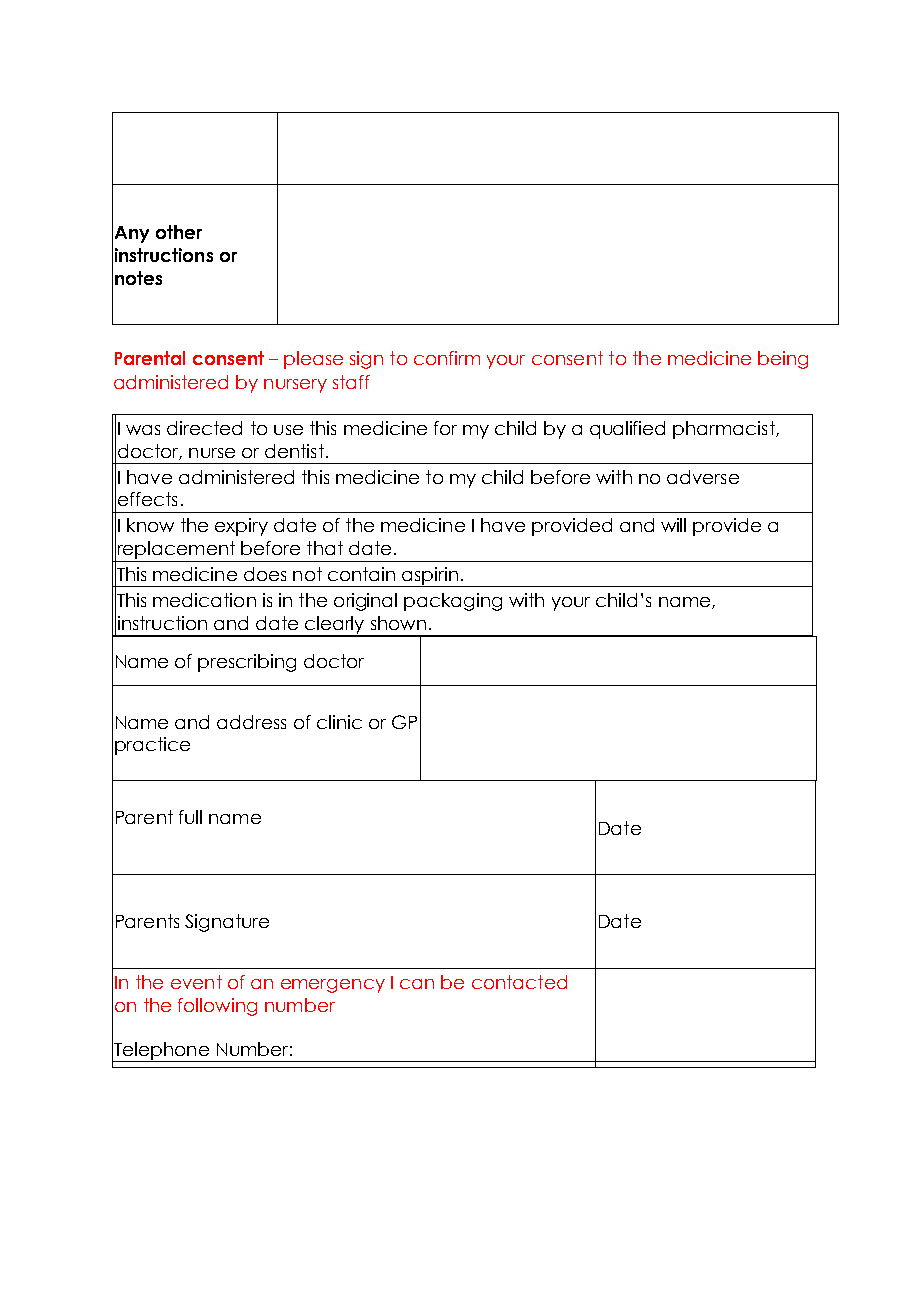 This screenshot has width=924, height=1308. Describe the element at coordinates (447, 358) in the screenshot. I see `confirm` at that location.
